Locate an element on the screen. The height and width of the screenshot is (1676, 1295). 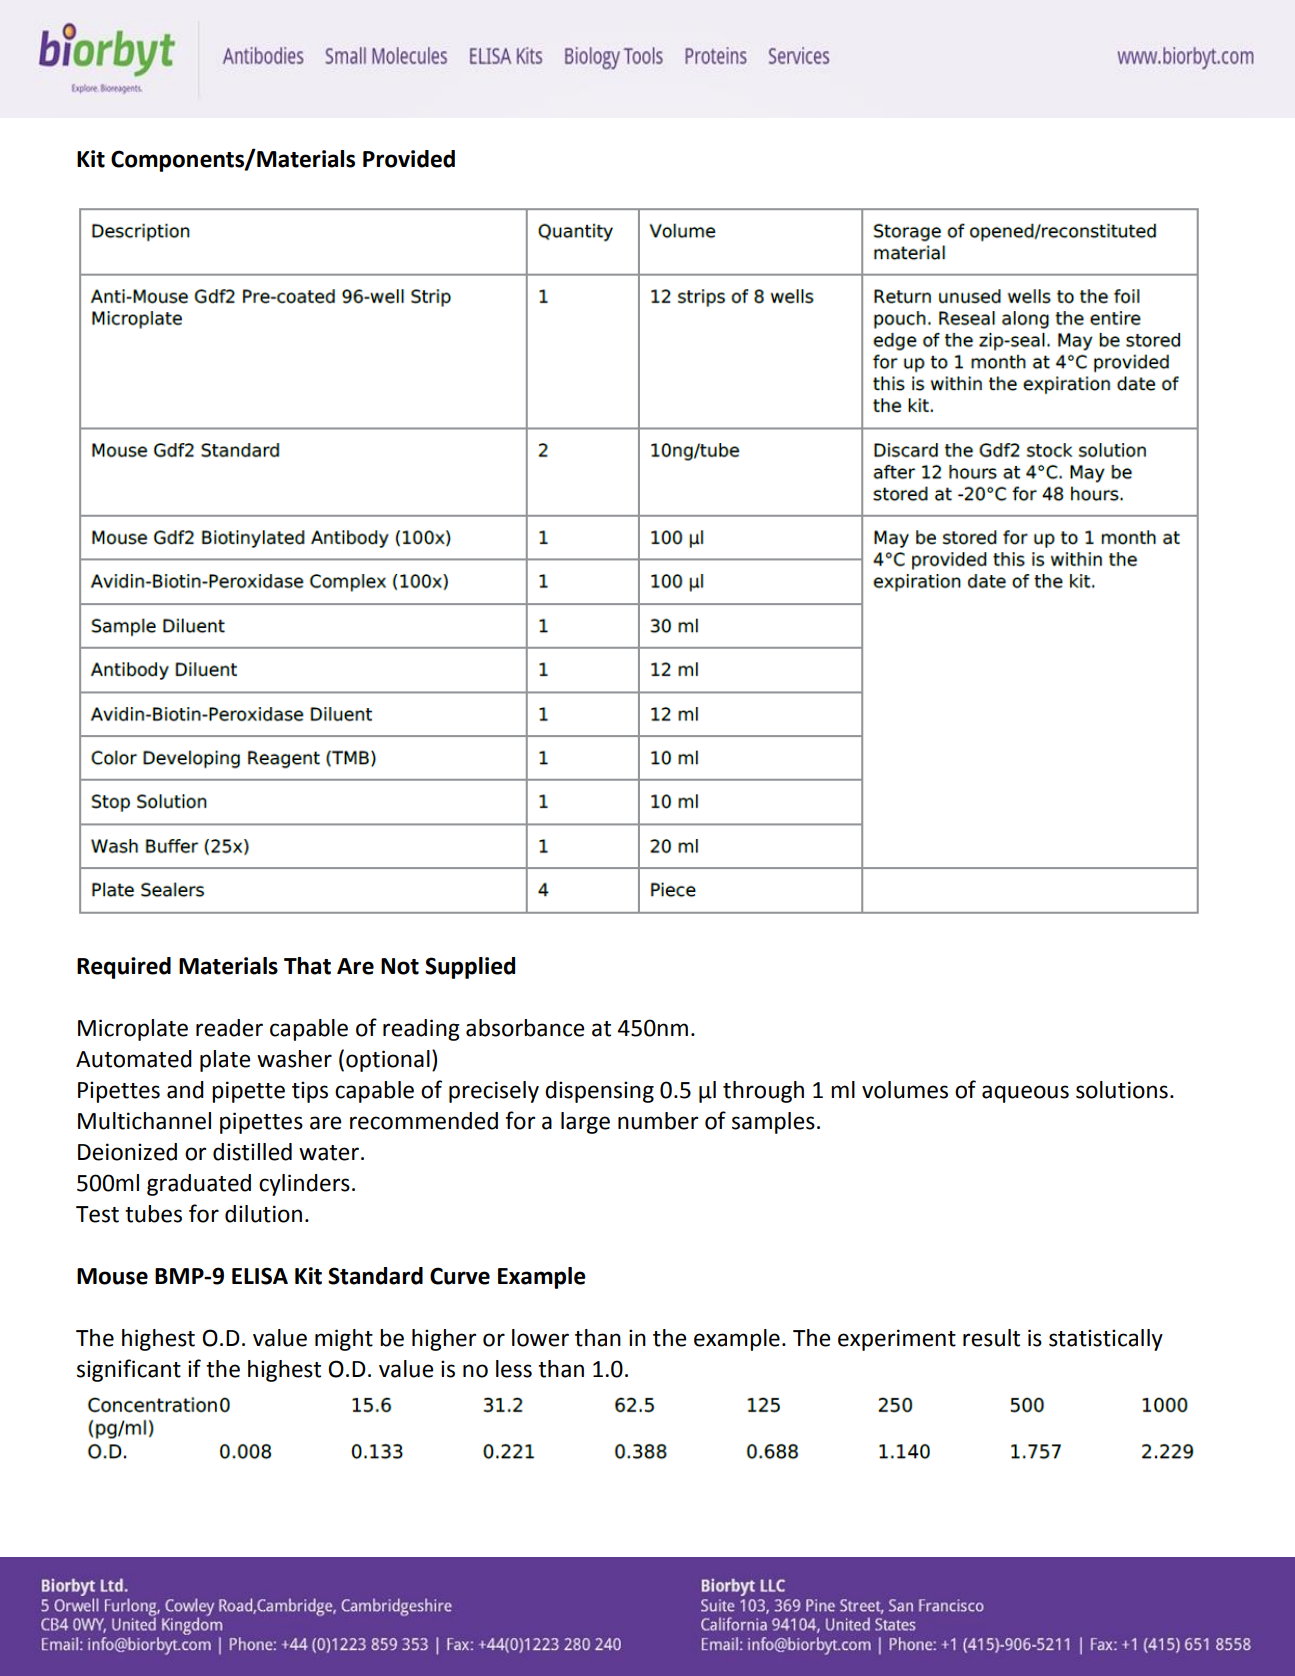
dispensing is located at coordinates (599, 1092).
